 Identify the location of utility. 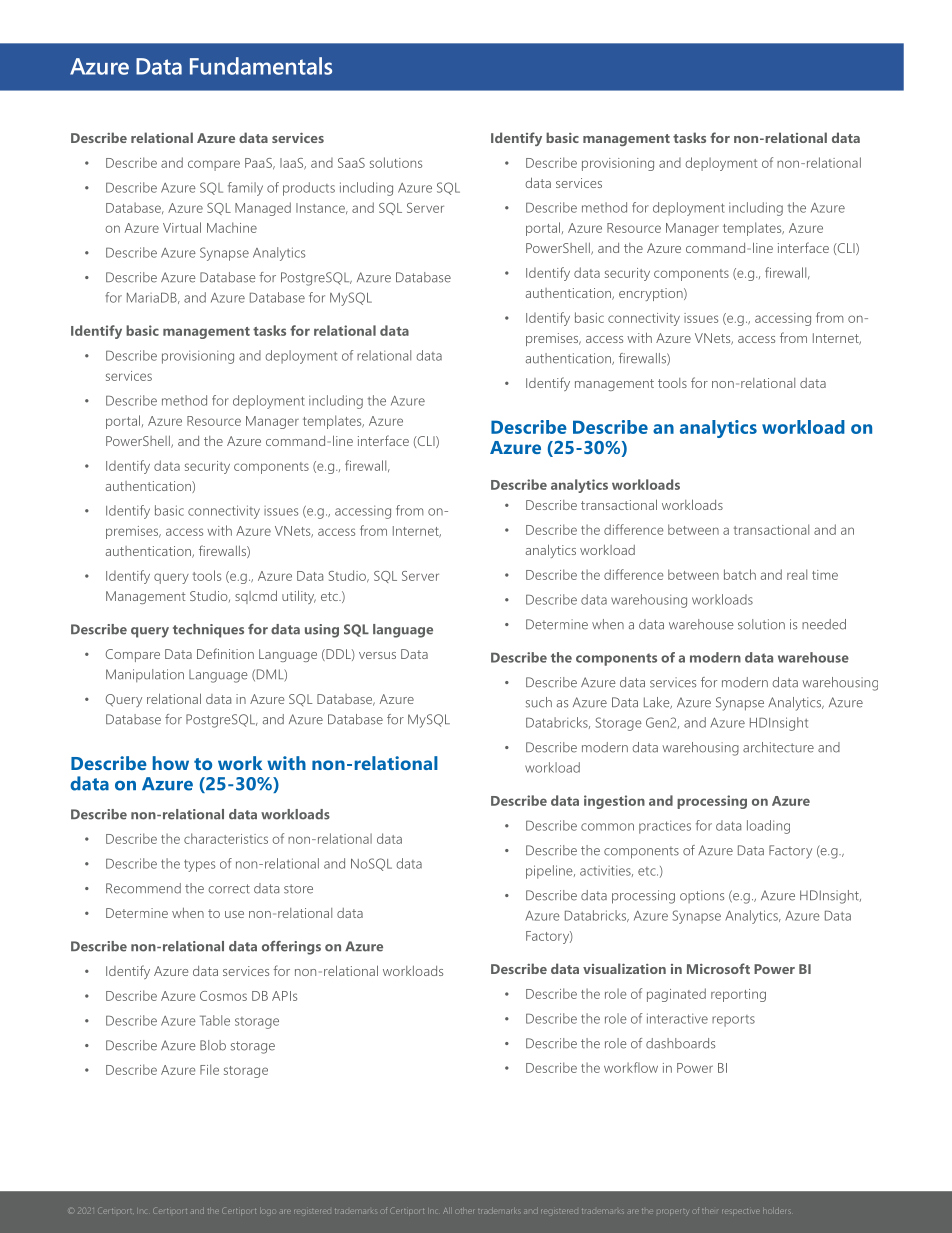
(299, 597).
